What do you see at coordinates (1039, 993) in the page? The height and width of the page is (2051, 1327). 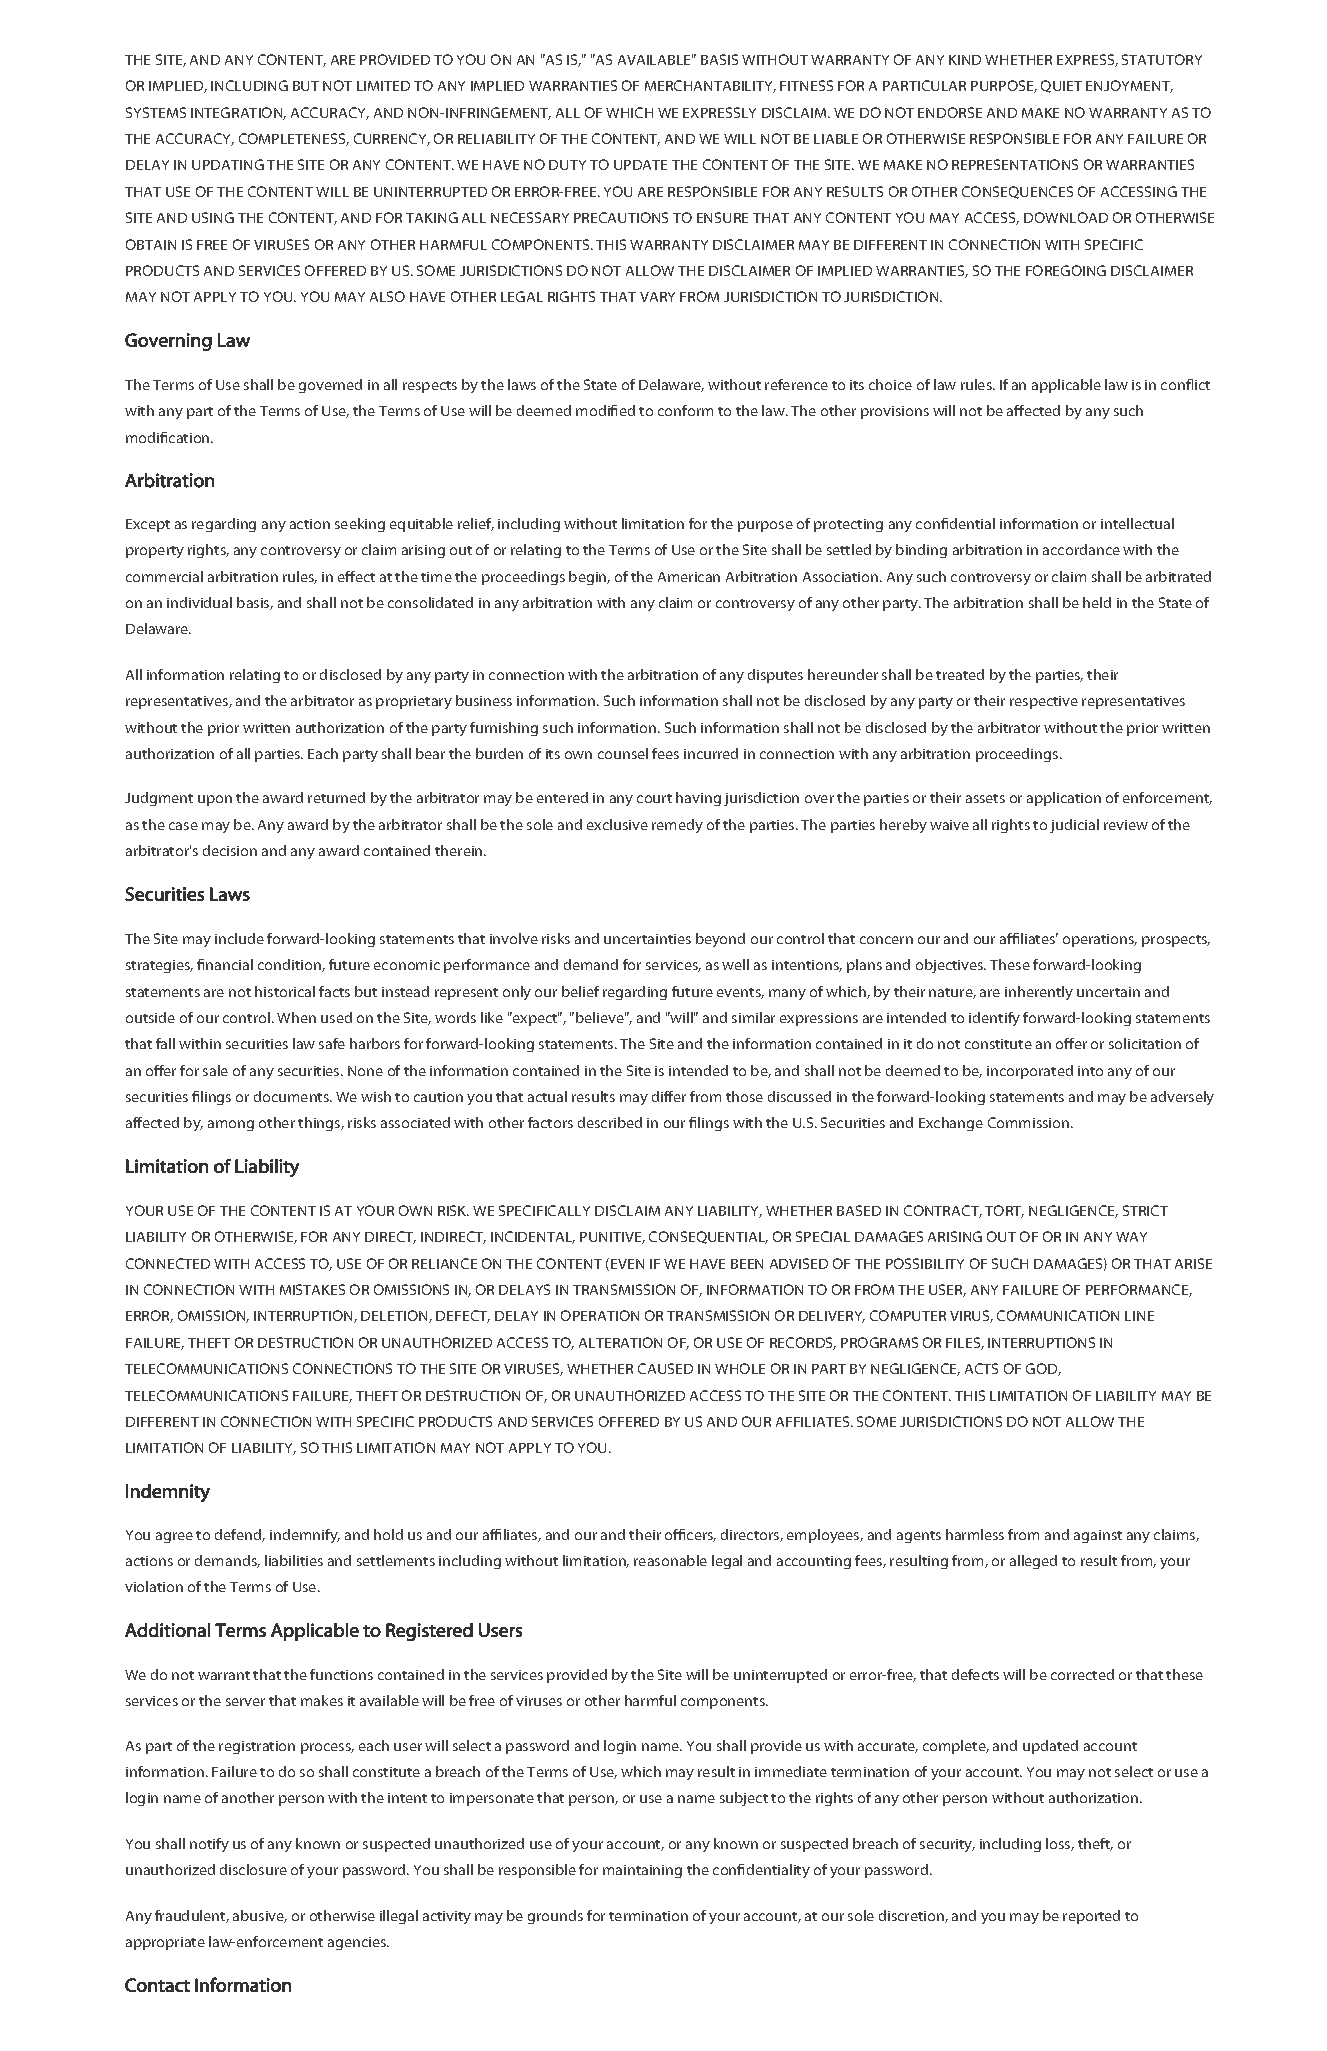 I see `inherently` at bounding box center [1039, 993].
